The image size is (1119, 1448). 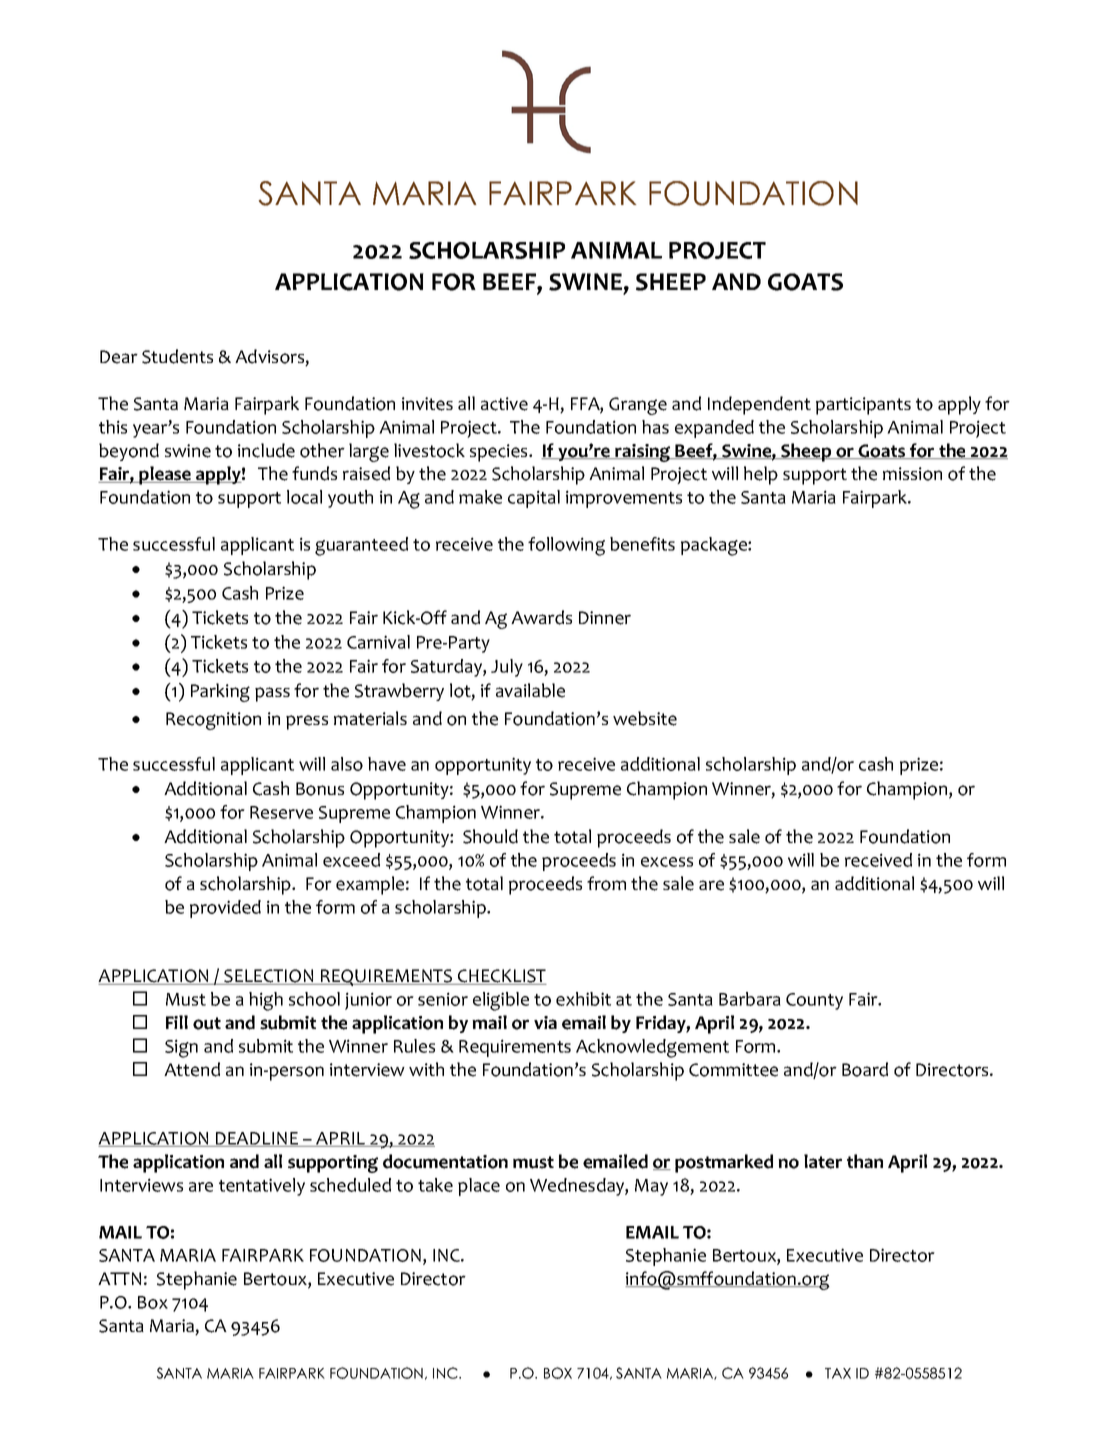 I want to click on place, so click(x=479, y=1187).
